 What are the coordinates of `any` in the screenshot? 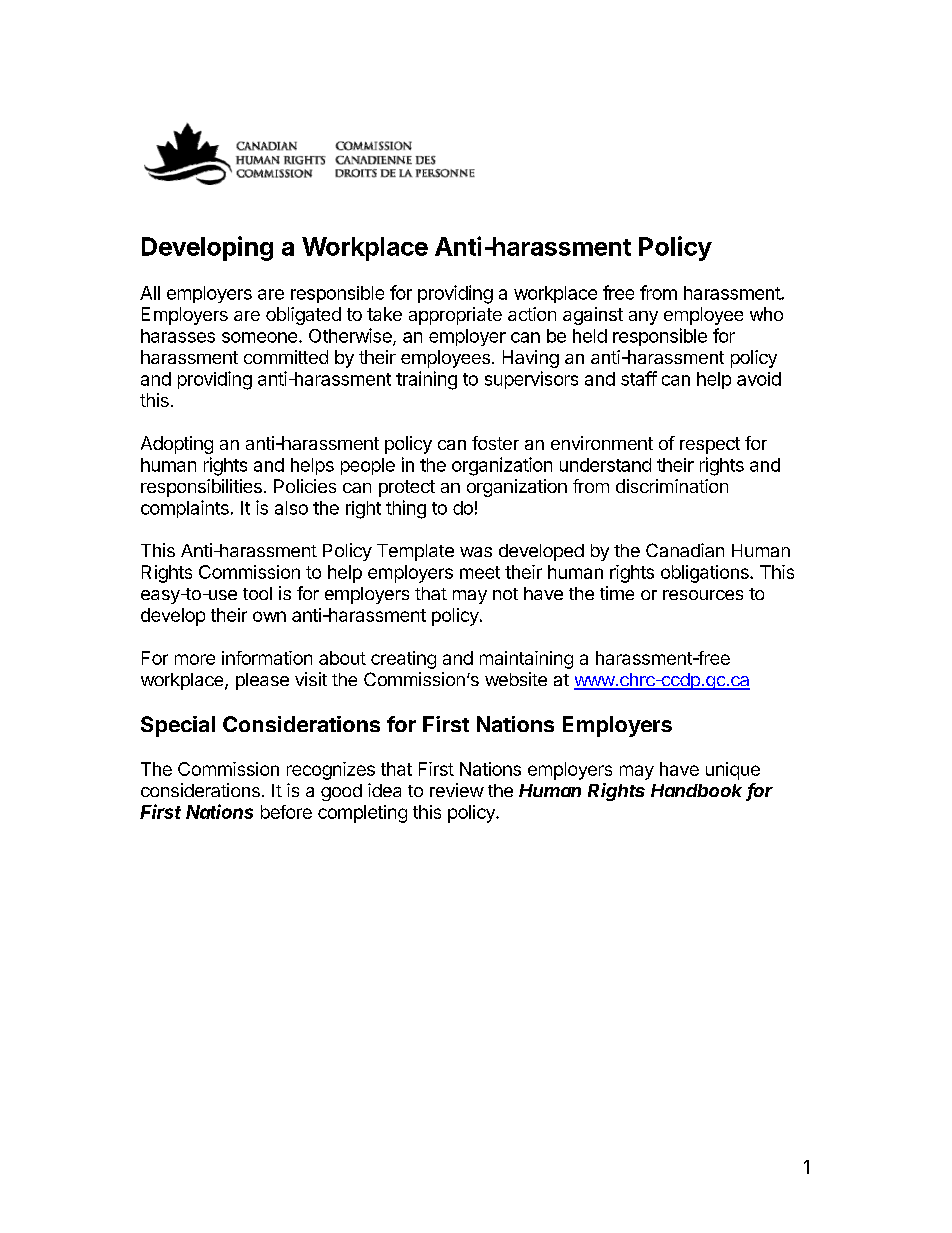 It's located at (643, 318).
